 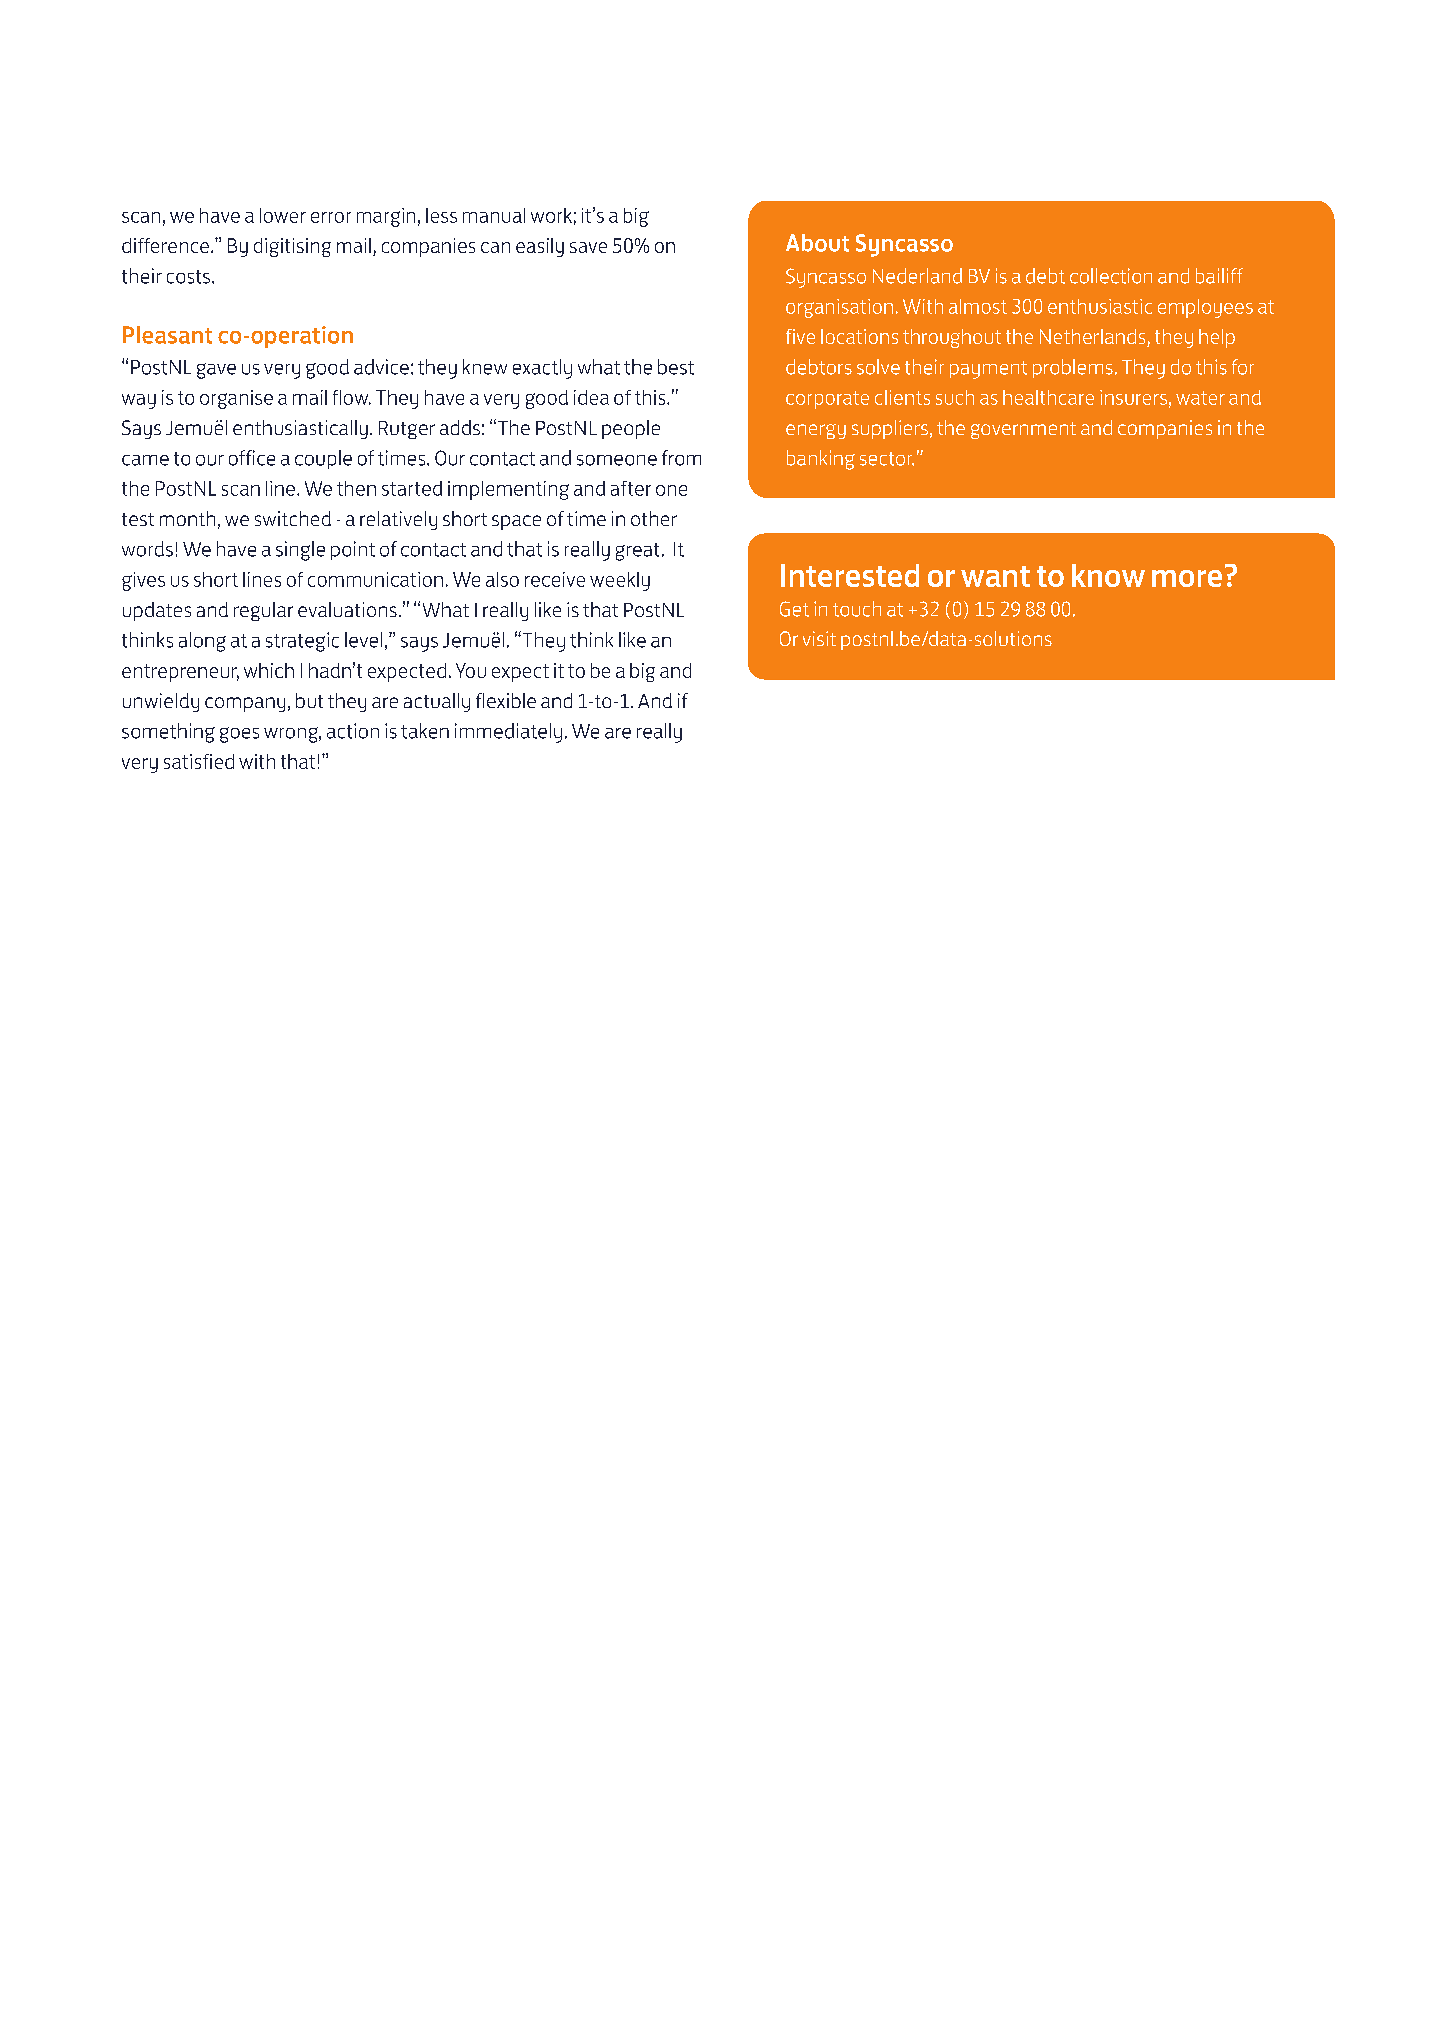 What do you see at coordinates (236, 399) in the screenshot?
I see `organise` at bounding box center [236, 399].
